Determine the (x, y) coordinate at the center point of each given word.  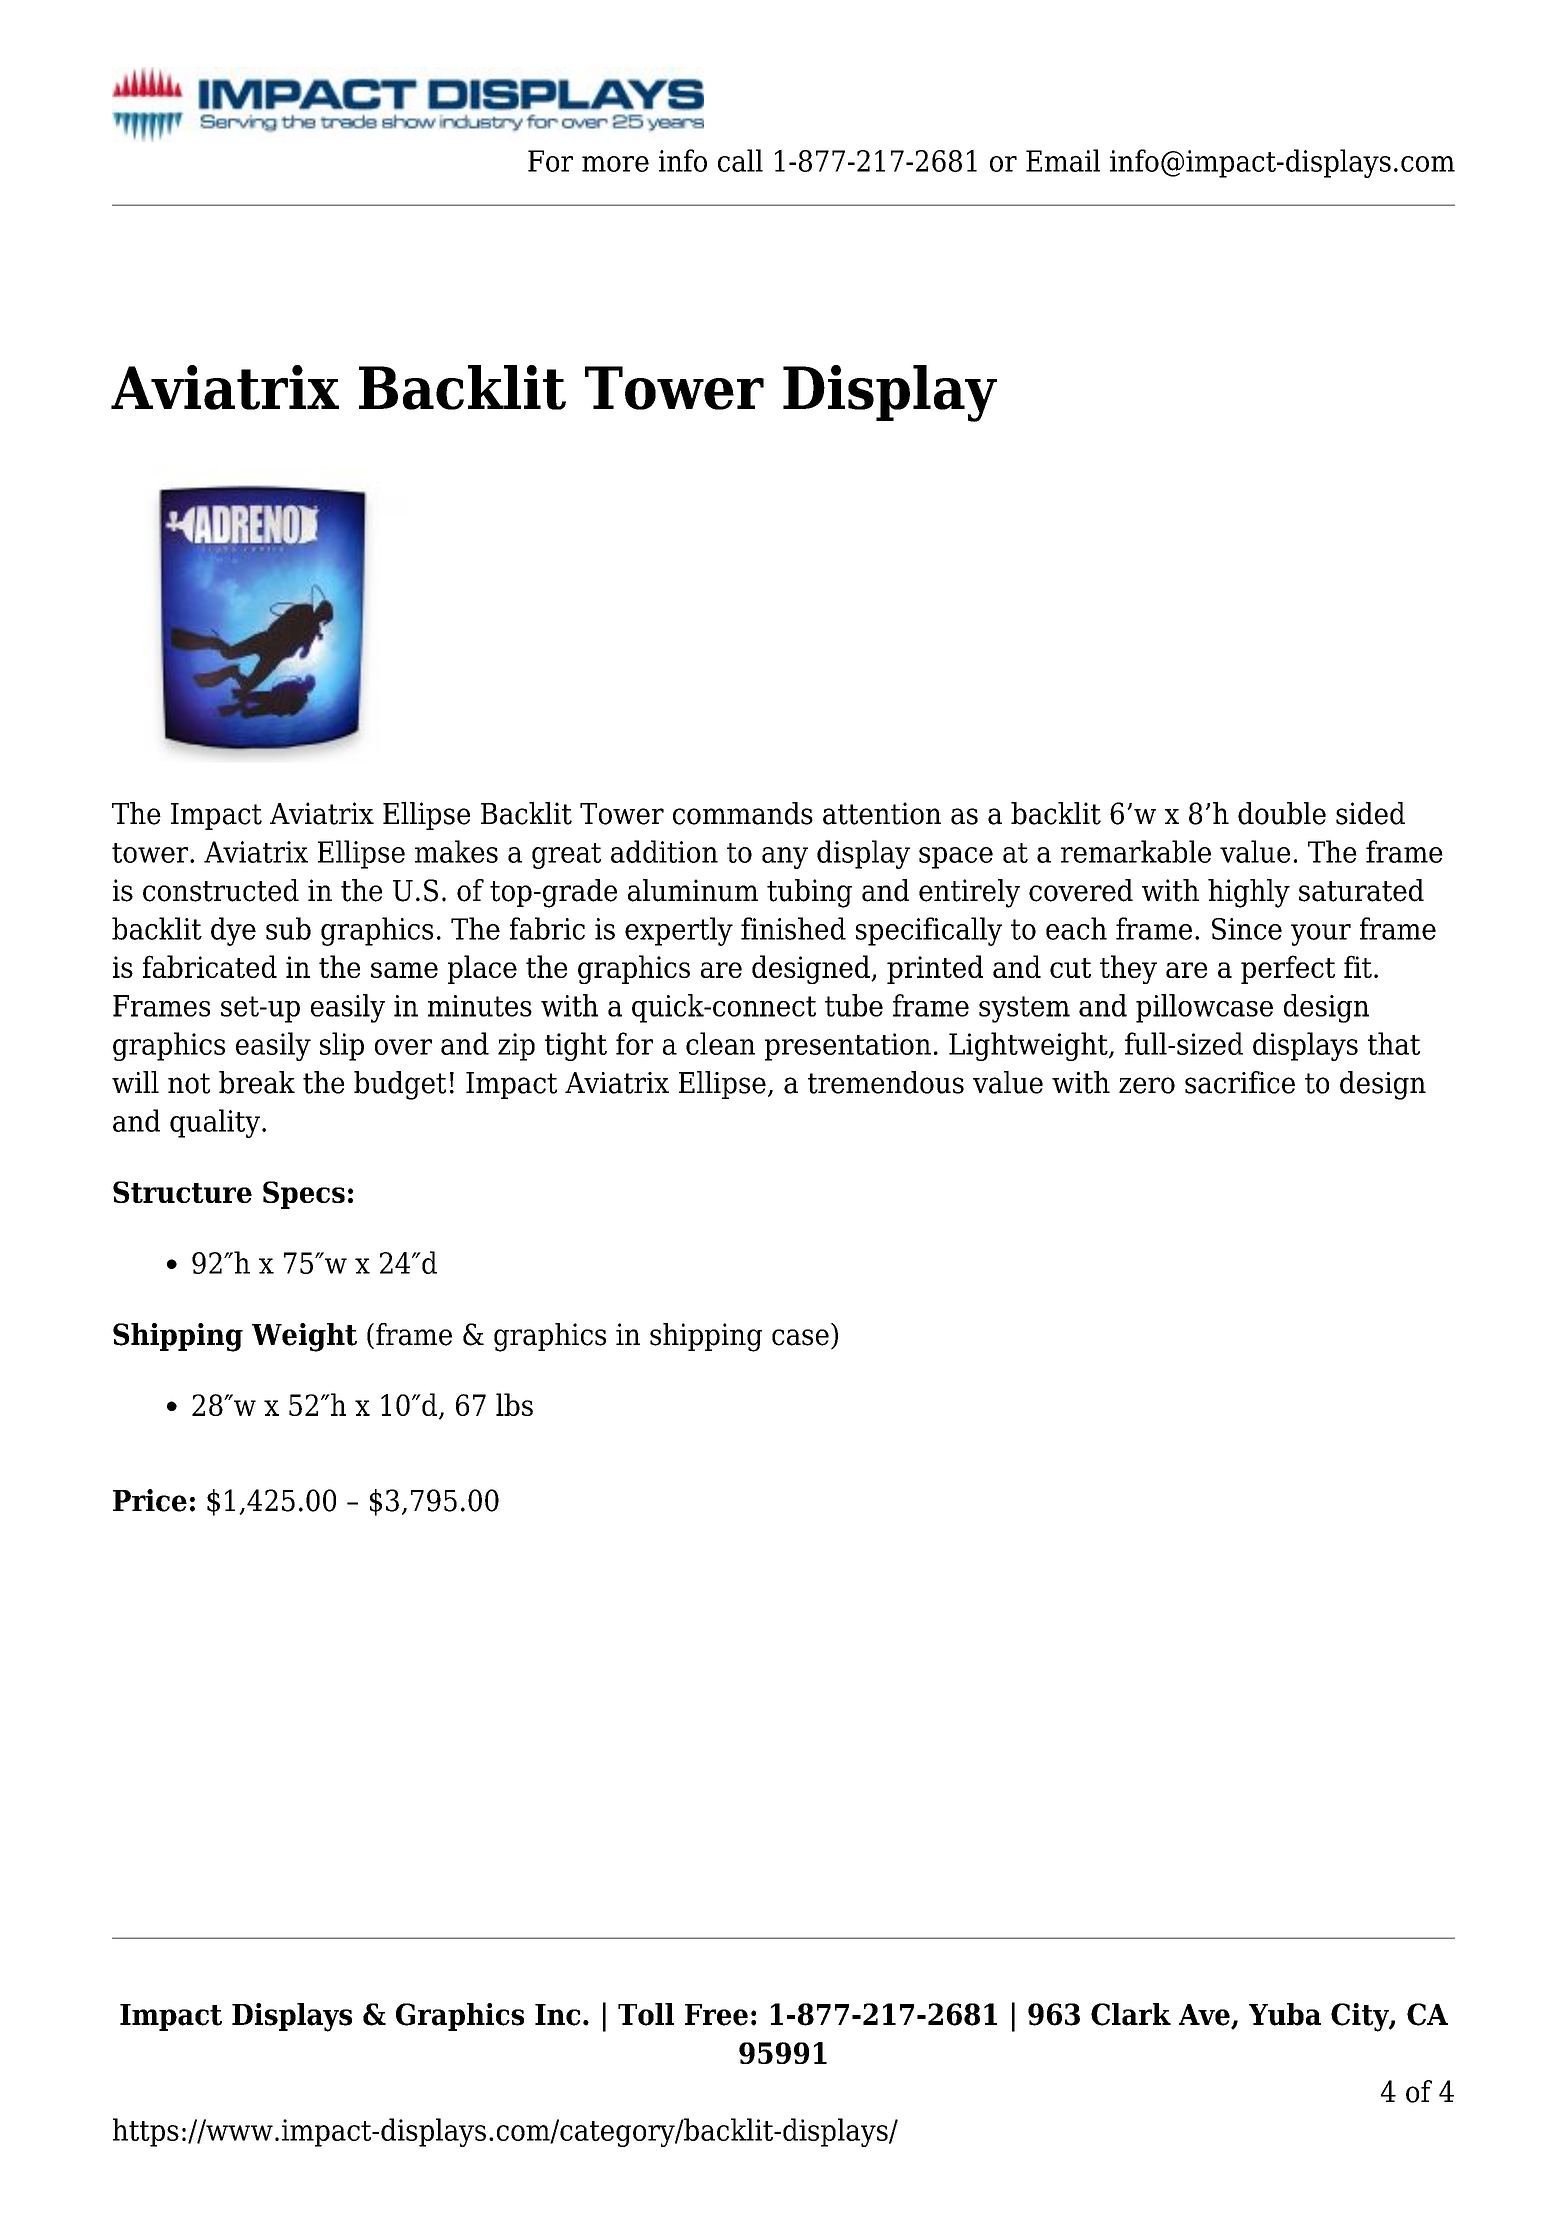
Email (1063, 160)
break (257, 1082)
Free (716, 2015)
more (615, 164)
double (1282, 813)
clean (720, 1043)
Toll (646, 2014)
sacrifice (1240, 1082)
